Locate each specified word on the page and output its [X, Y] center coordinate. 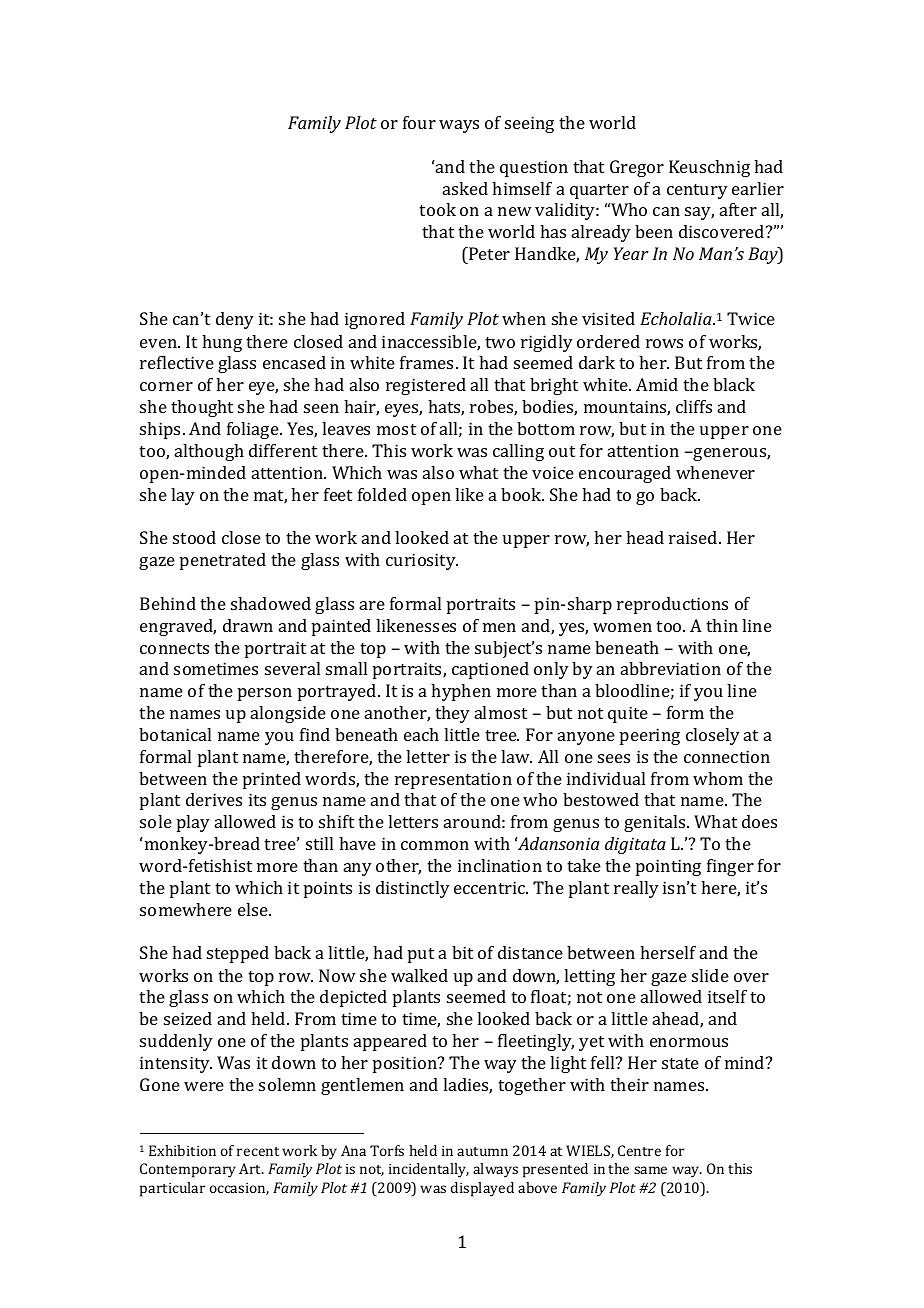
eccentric [490, 887]
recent [258, 1151]
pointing [668, 867]
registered [426, 386]
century [697, 191]
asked [465, 188]
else [254, 909]
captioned [490, 670]
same [650, 1170]
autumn [482, 1151]
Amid [657, 384]
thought [202, 408]
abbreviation [671, 668]
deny [235, 320]
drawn [248, 625]
